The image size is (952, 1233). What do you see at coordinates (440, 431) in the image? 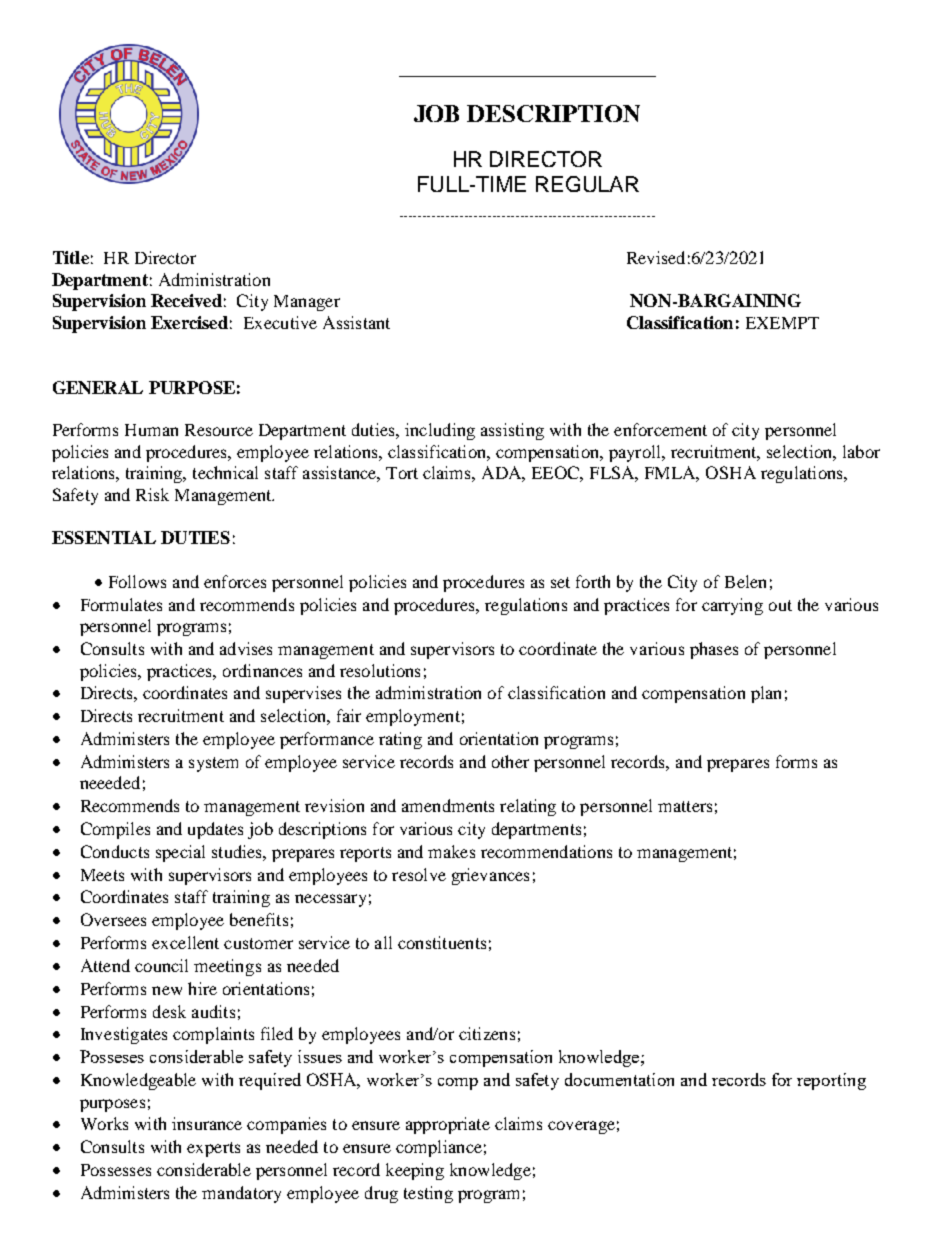
I see `including` at bounding box center [440, 431].
